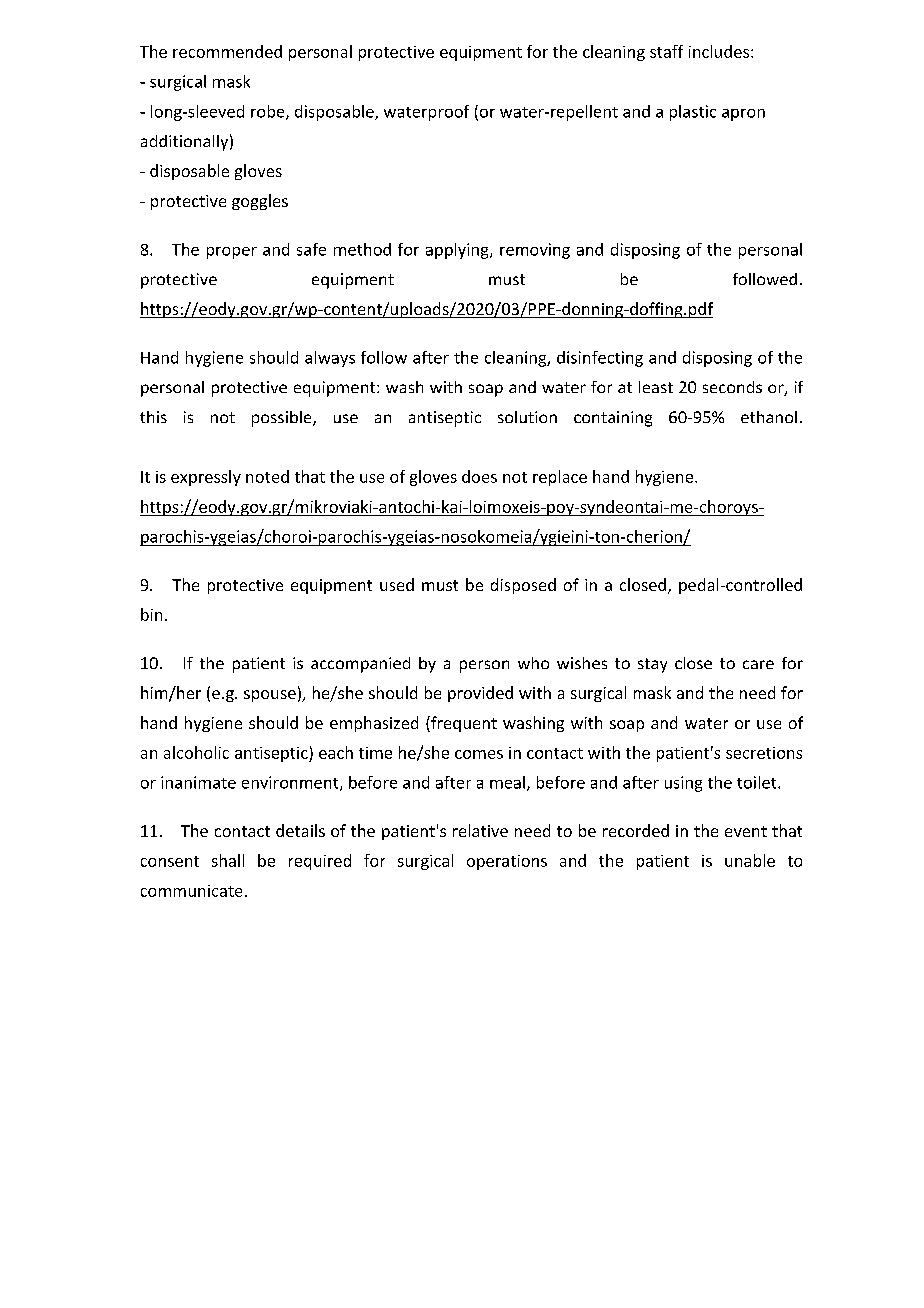  Describe the element at coordinates (750, 860) in the screenshot. I see `unable` at that location.
